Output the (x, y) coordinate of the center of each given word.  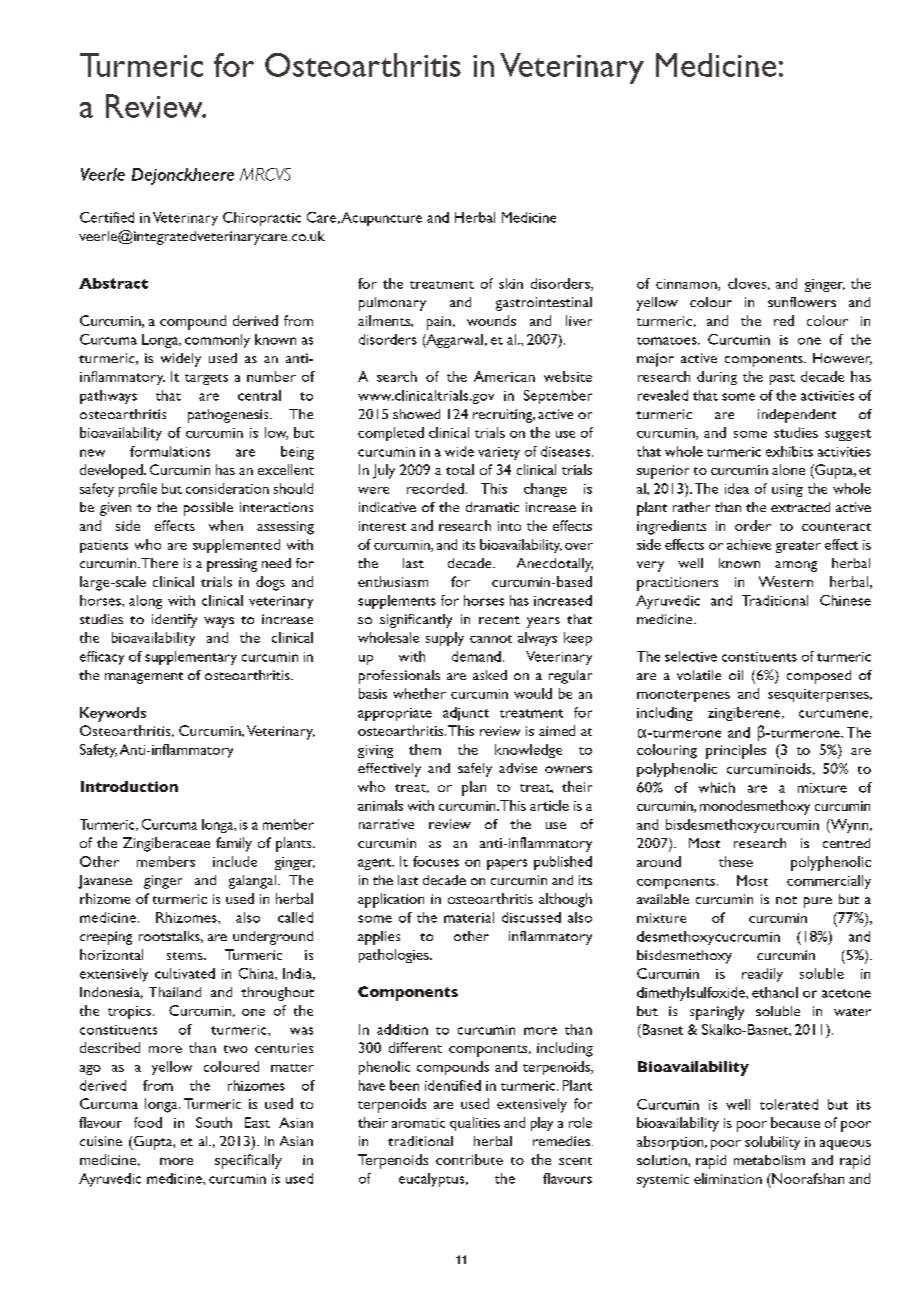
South (214, 1122)
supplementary (191, 658)
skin (511, 283)
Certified (107, 217)
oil (736, 675)
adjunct (466, 714)
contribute (469, 1159)
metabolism (769, 1160)
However (842, 359)
